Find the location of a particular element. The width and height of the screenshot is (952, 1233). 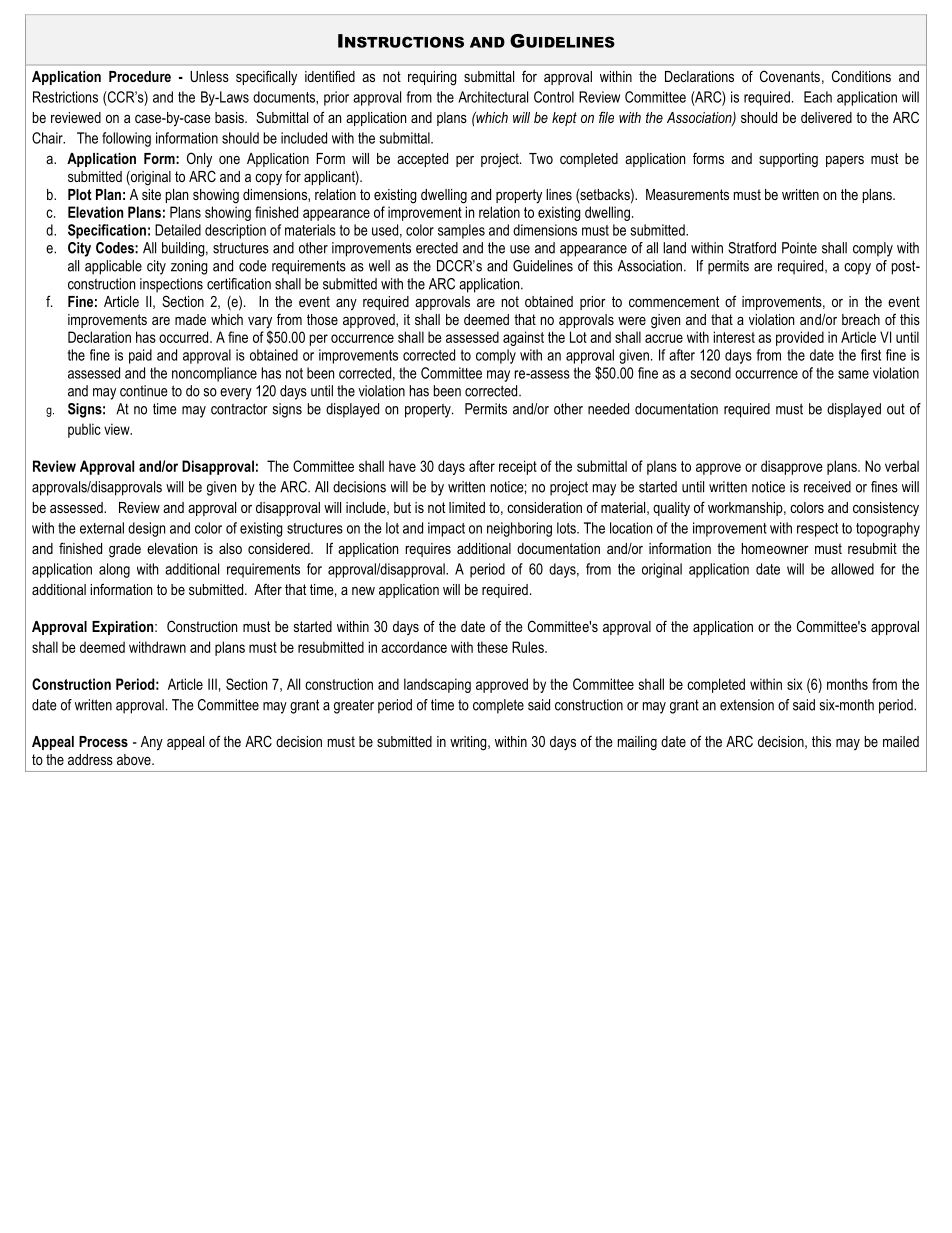

receipt is located at coordinates (518, 467).
